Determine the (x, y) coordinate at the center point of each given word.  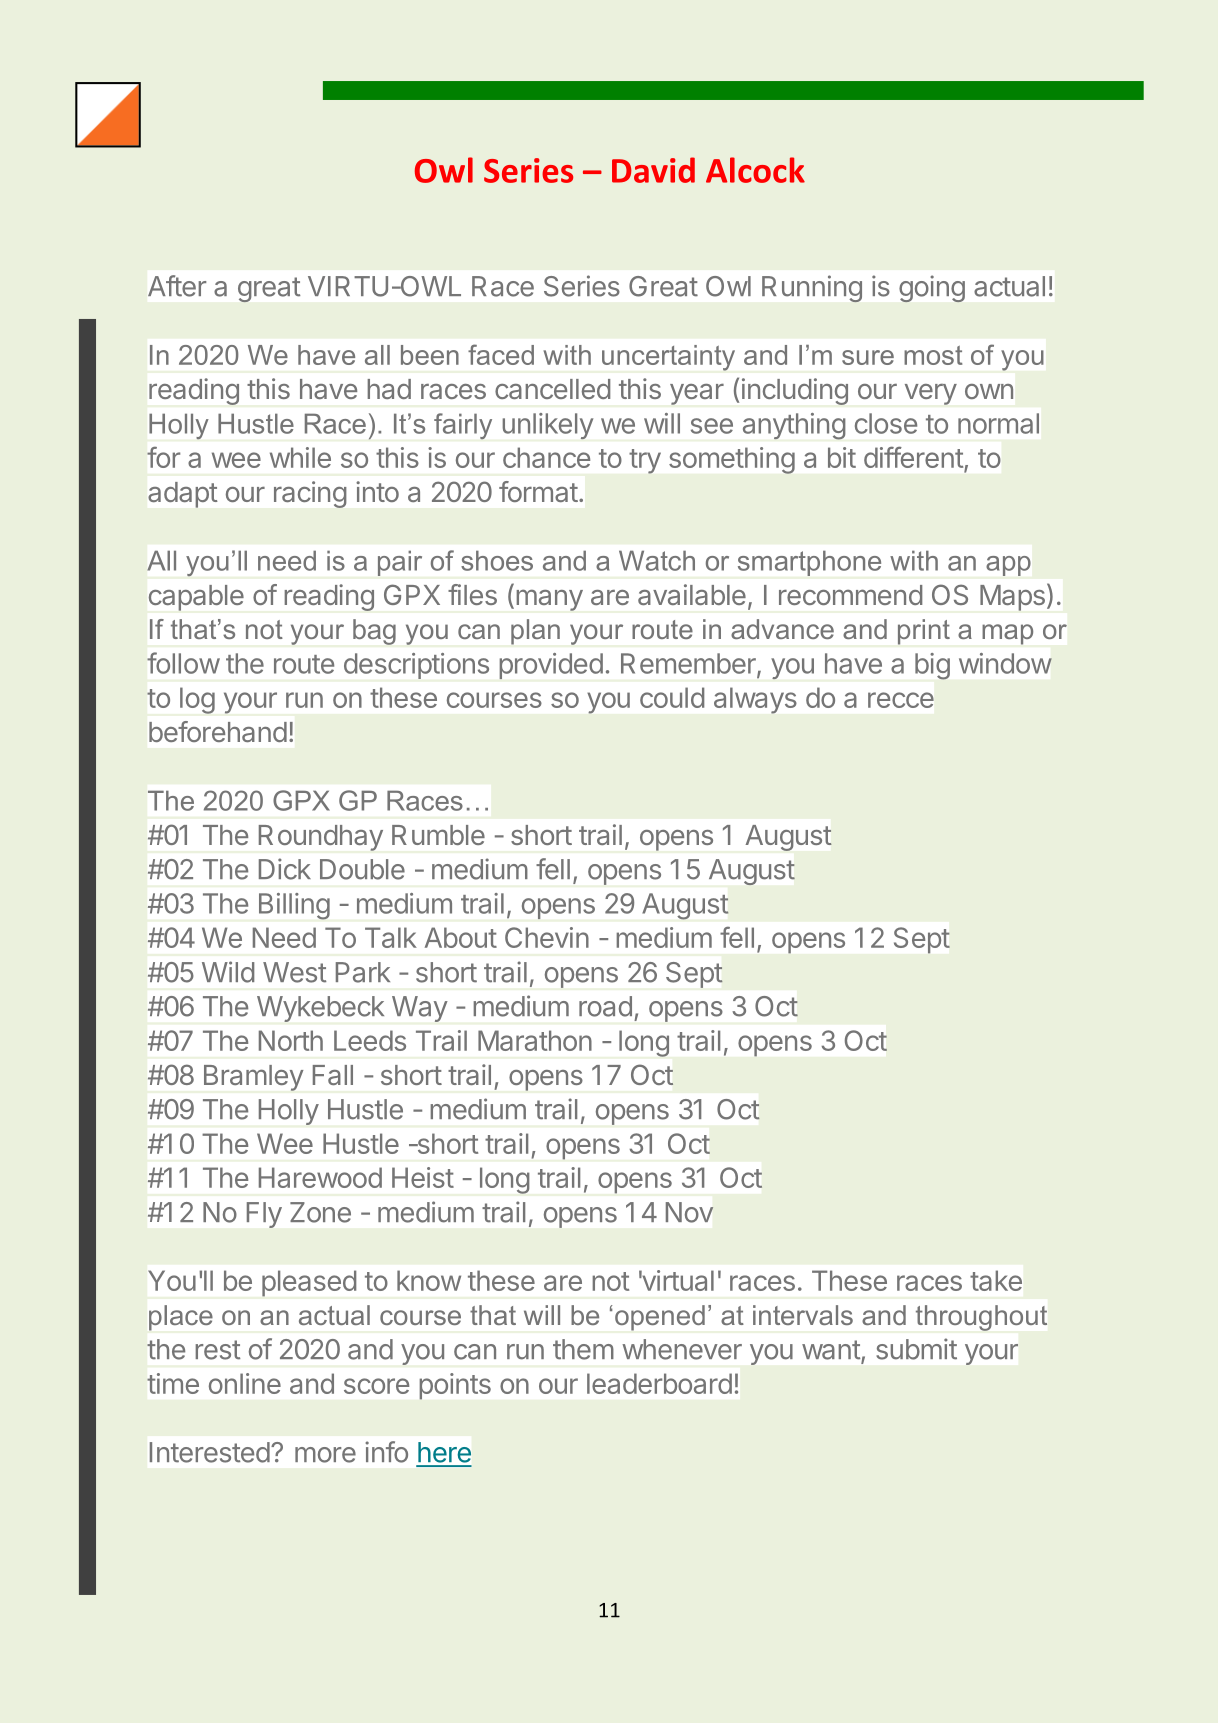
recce (901, 700)
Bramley (254, 1078)
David (653, 170)
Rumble (438, 835)
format (538, 491)
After (177, 286)
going (932, 288)
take (996, 1280)
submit (916, 1349)
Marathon (535, 1040)
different (913, 457)
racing (310, 494)
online (245, 1383)
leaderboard (659, 1383)
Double (362, 869)
